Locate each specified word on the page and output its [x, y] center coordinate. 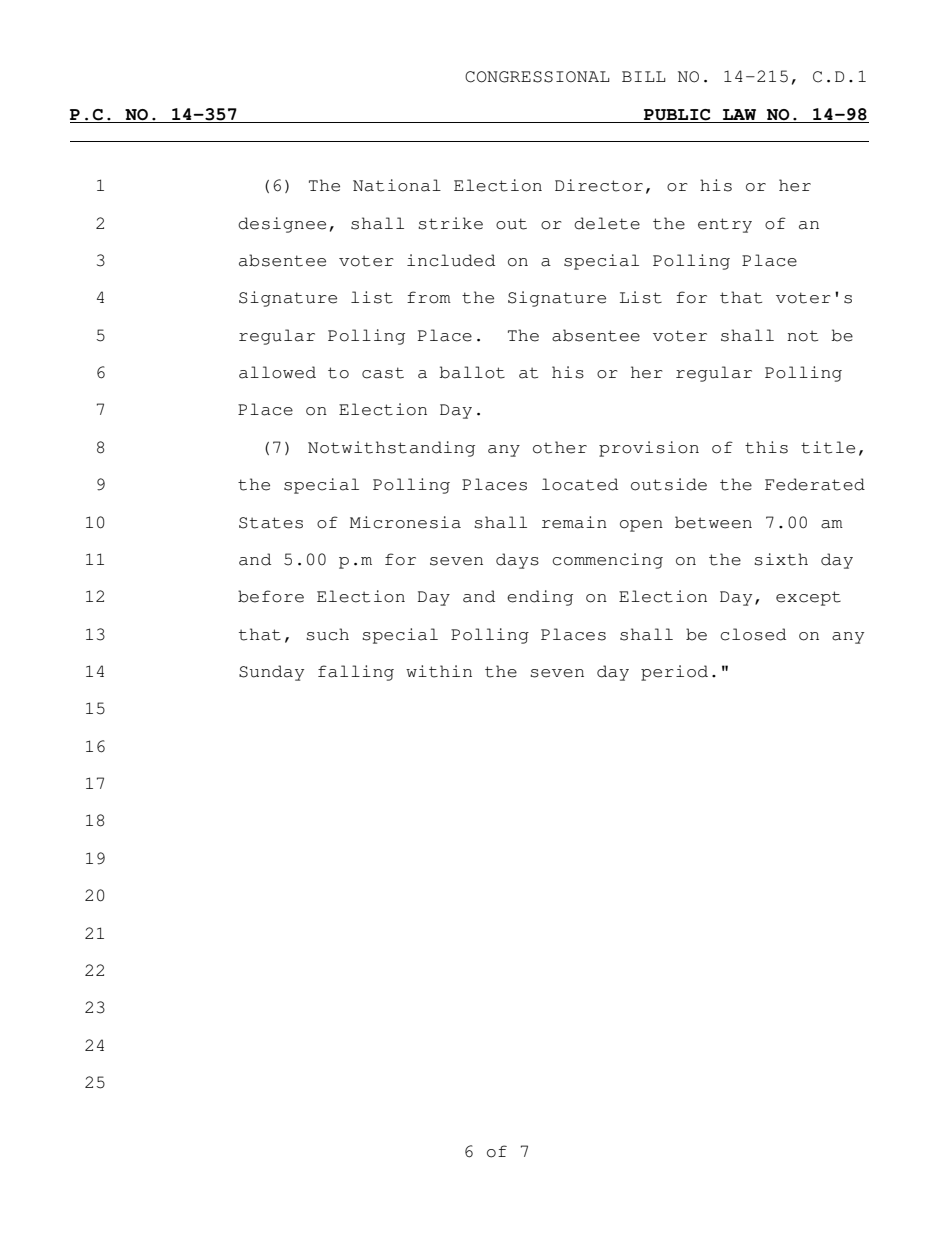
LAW [739, 114]
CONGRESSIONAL [537, 77]
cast [383, 373]
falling [356, 673]
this [766, 447]
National [397, 185]
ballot [472, 372]
